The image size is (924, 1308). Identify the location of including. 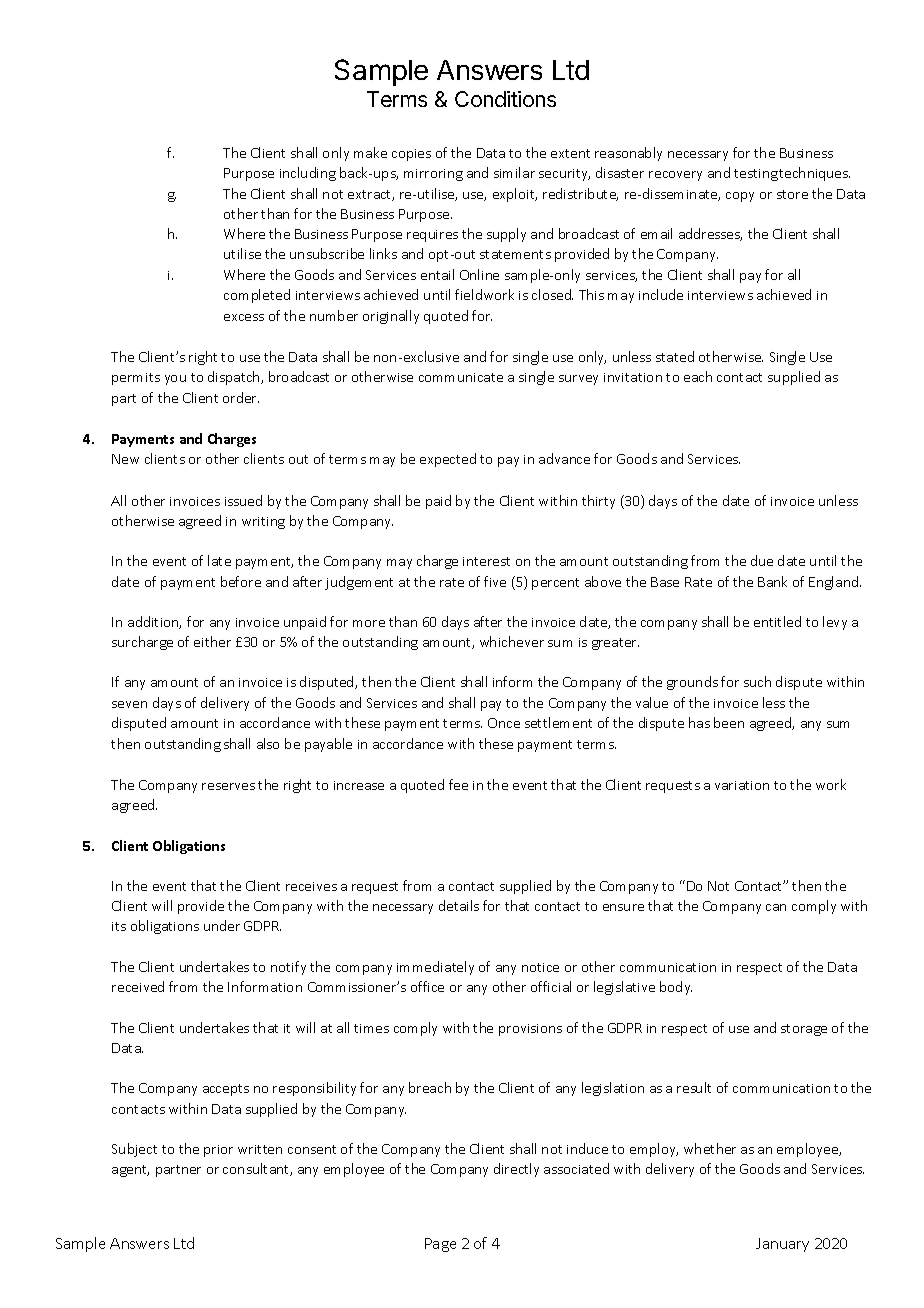
(308, 174).
